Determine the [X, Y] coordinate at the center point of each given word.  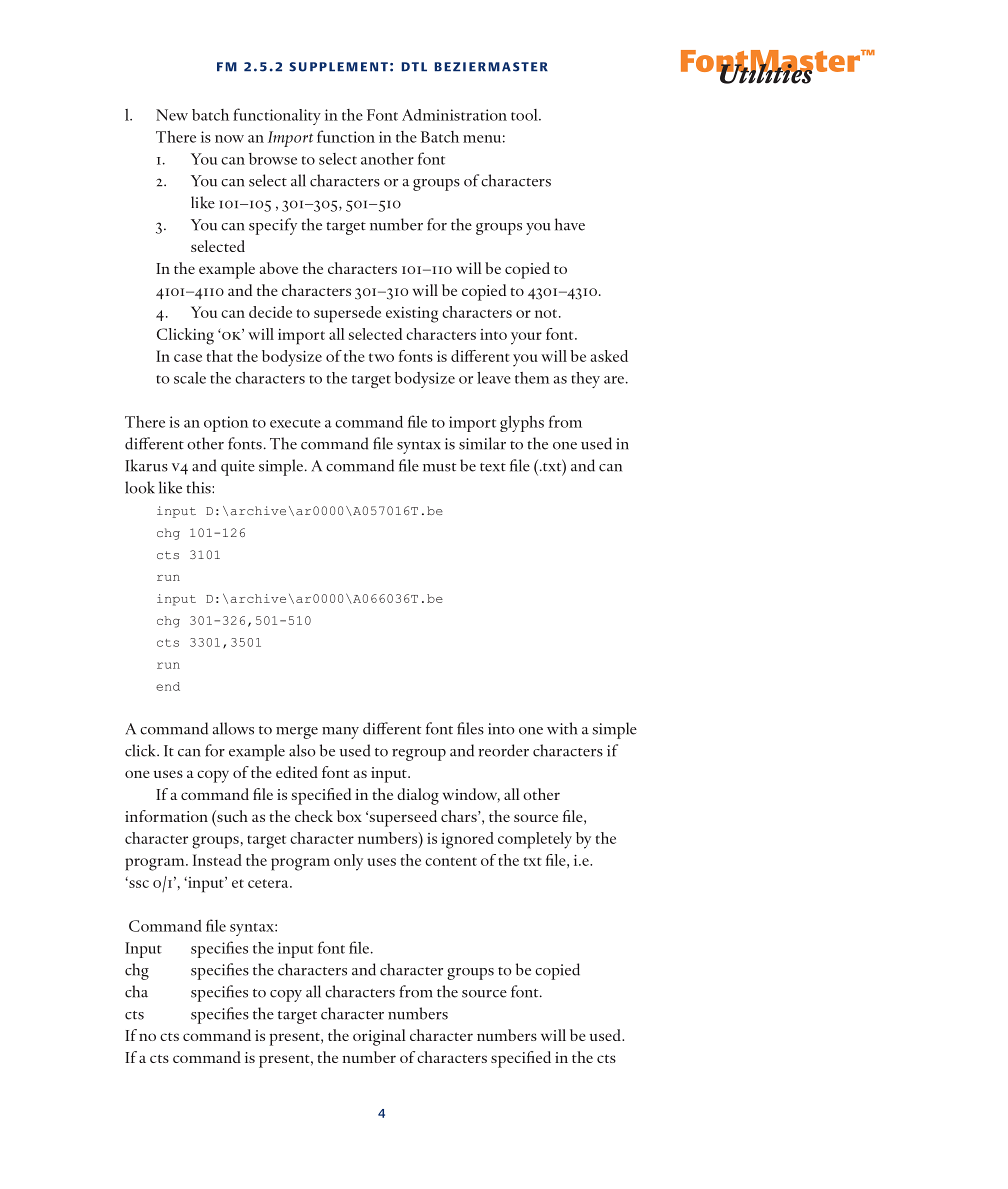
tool [525, 115]
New [172, 115]
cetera [269, 883]
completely [535, 840]
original [379, 1037]
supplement [338, 67]
